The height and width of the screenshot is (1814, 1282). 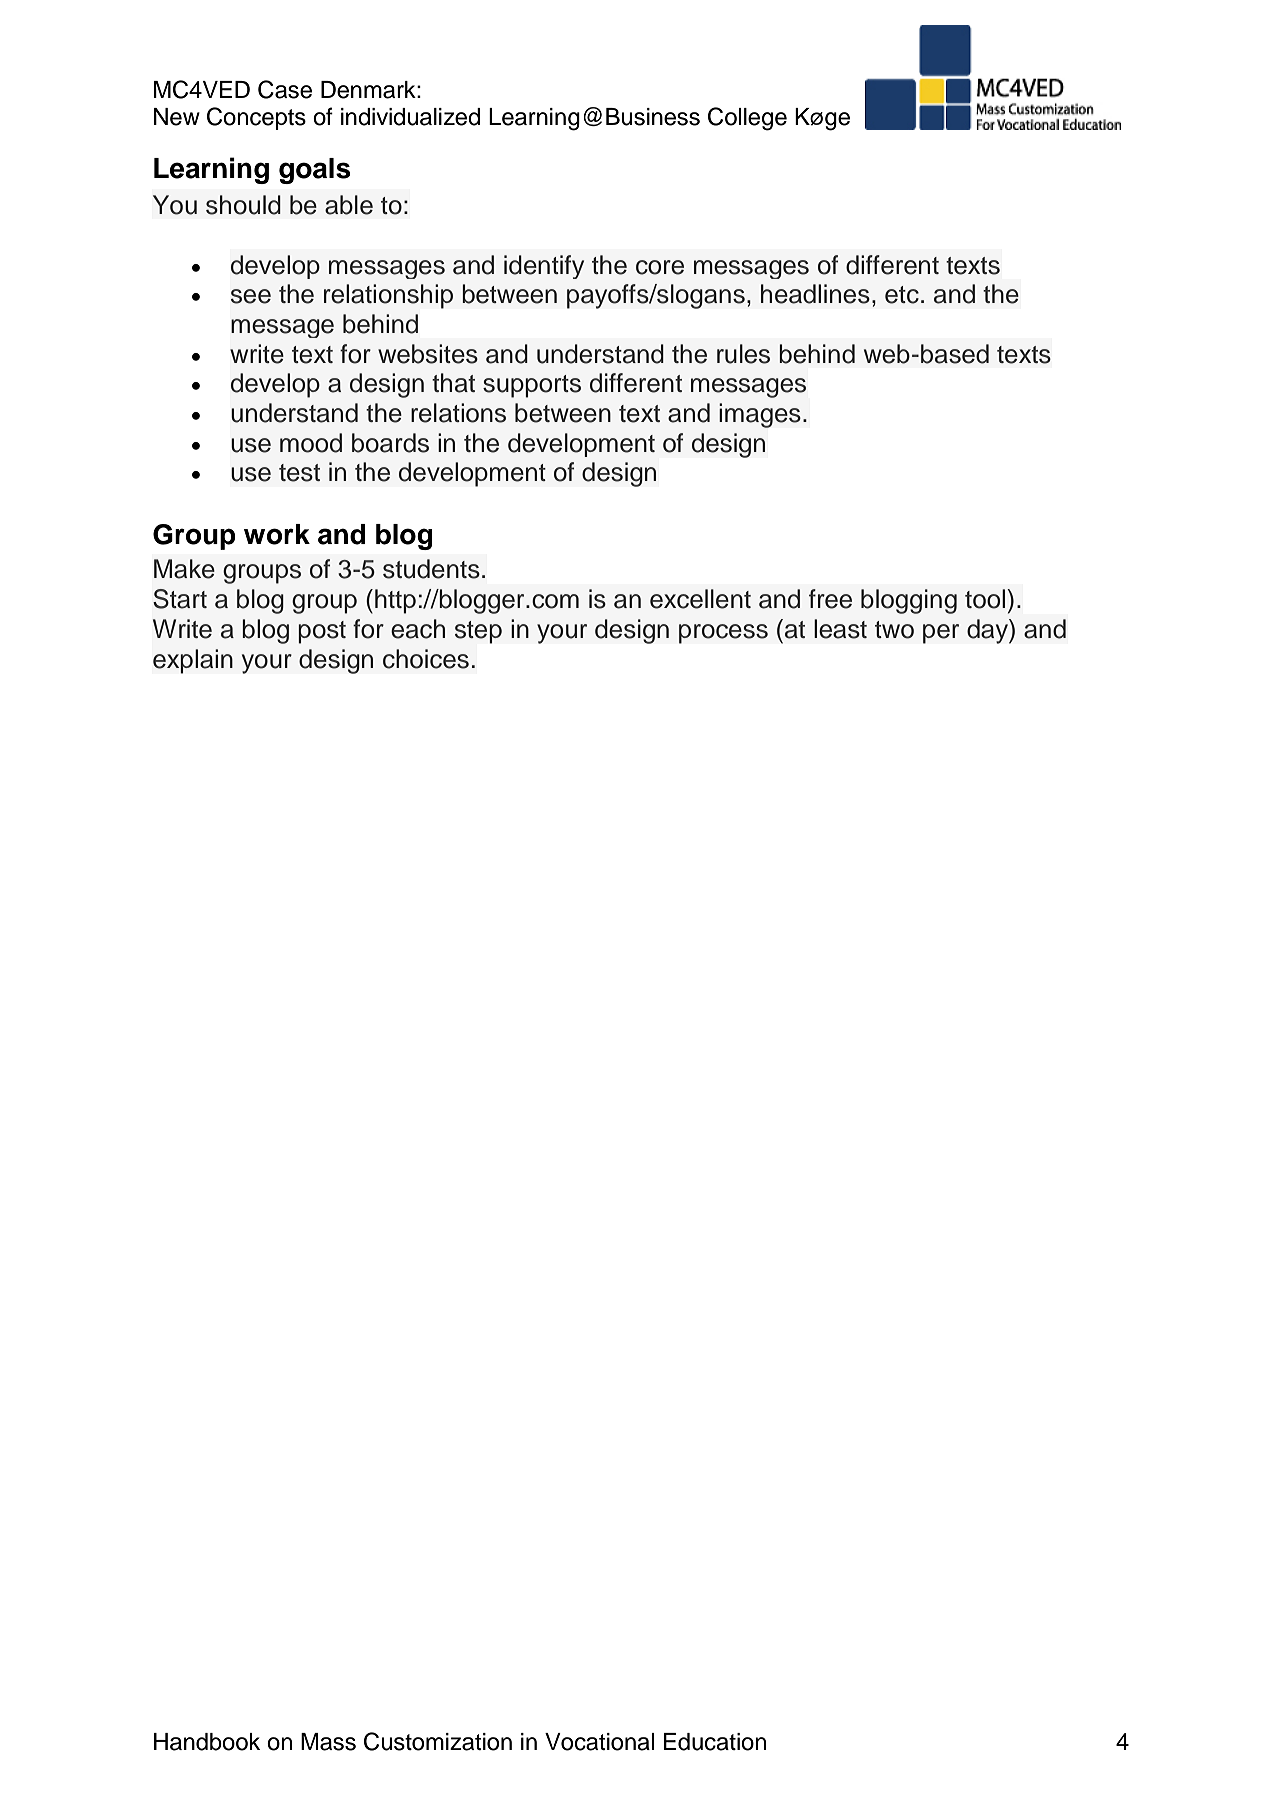 I want to click on Mass, so click(x=328, y=1742).
